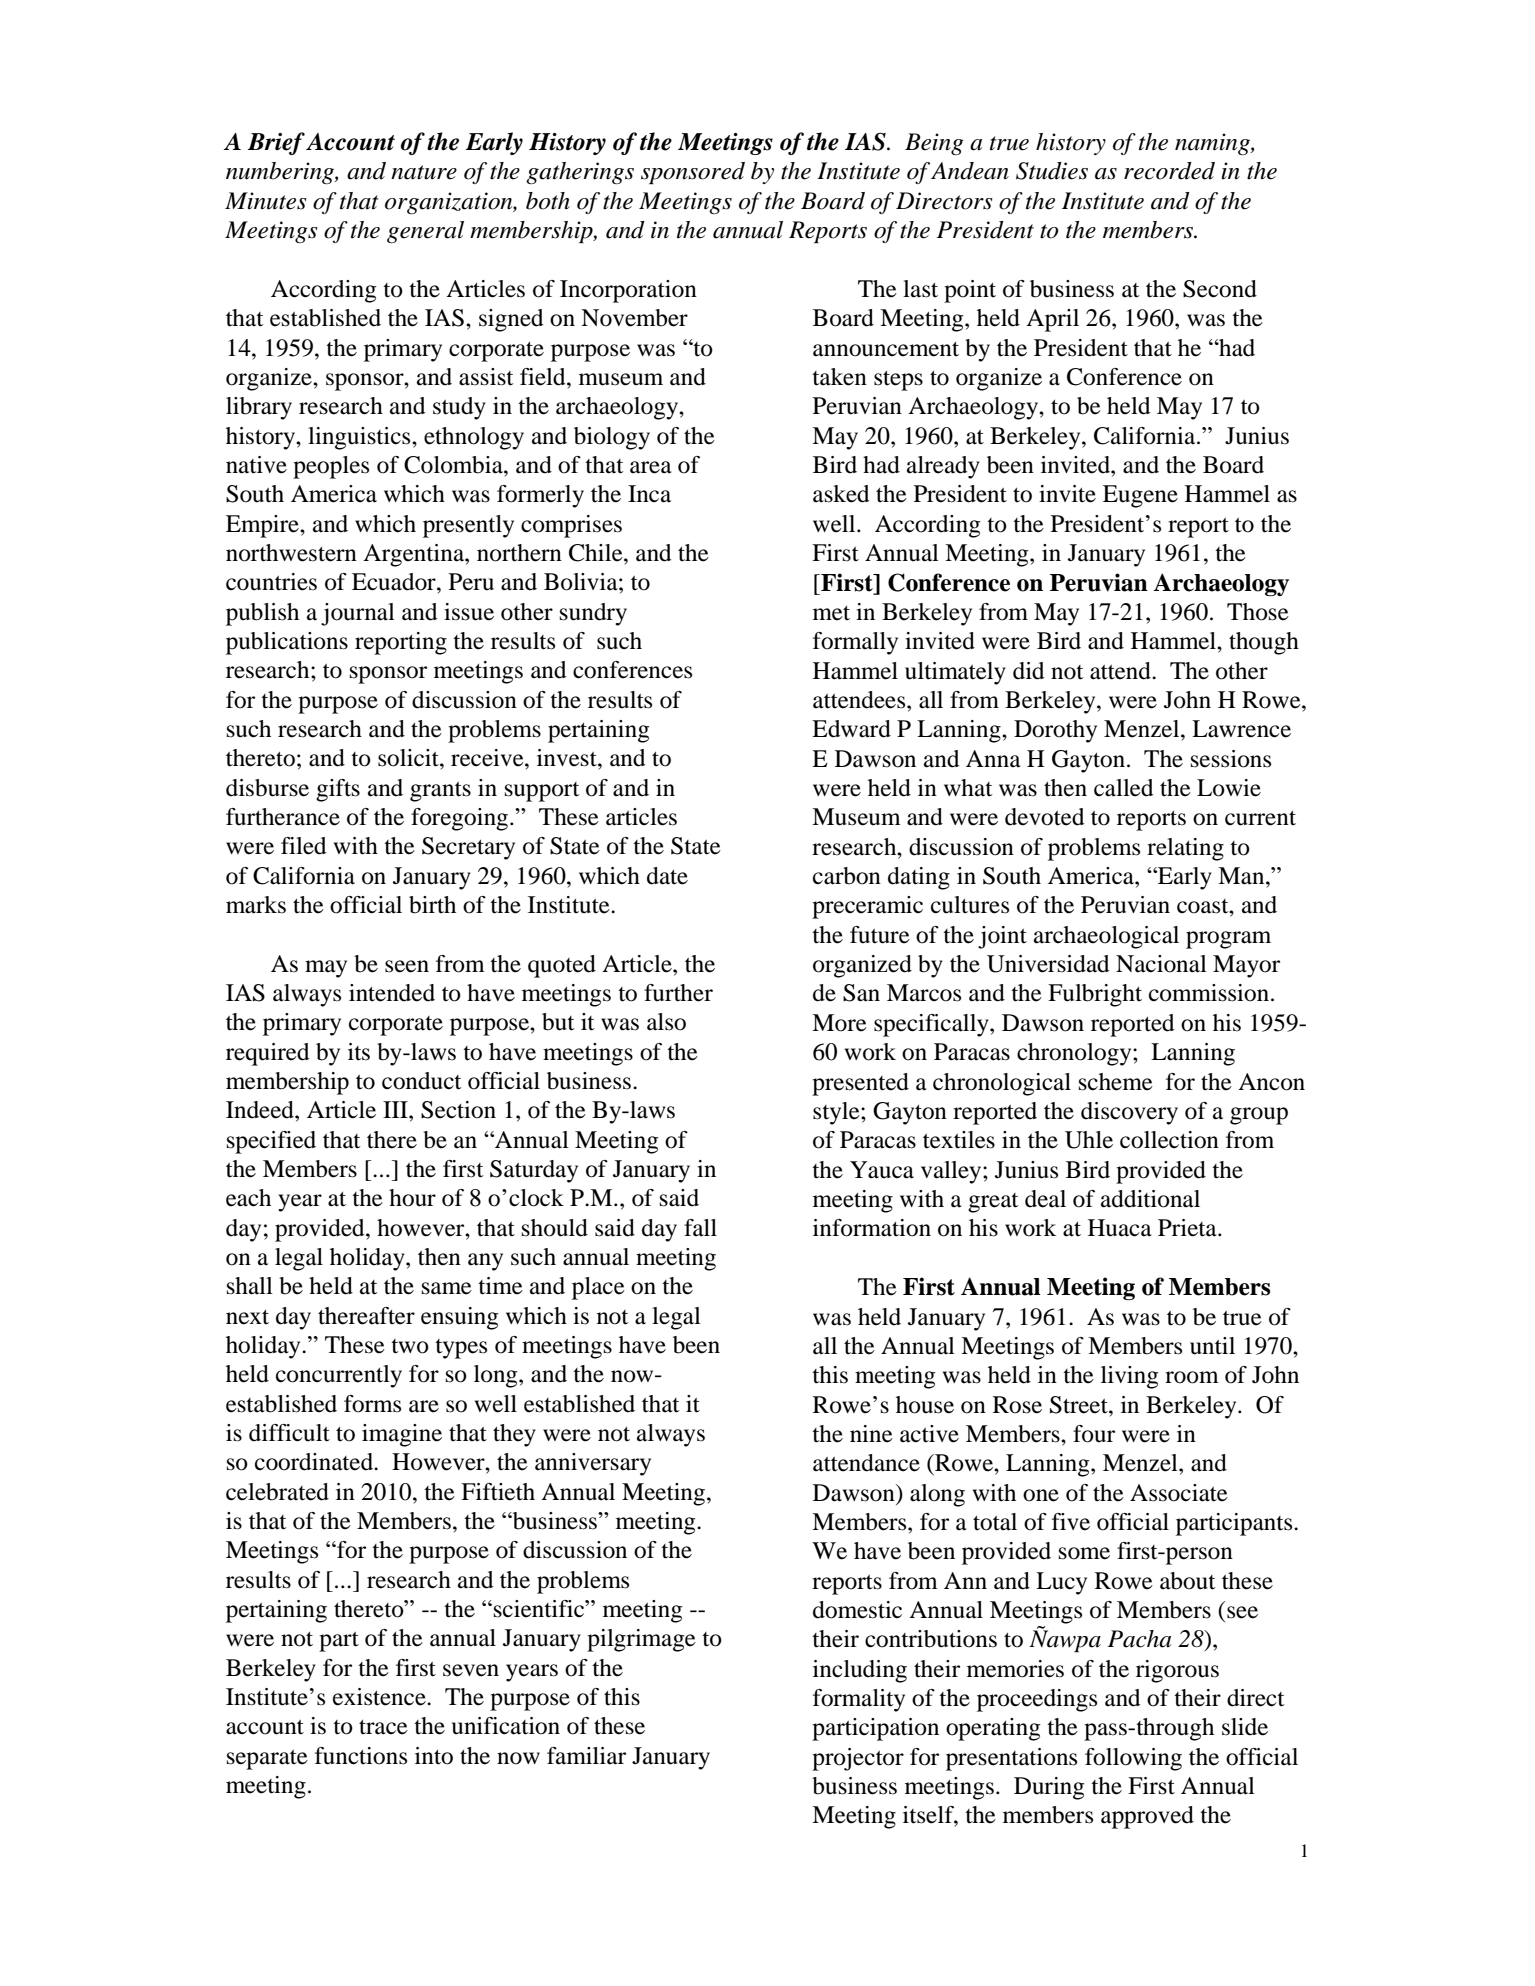  What do you see at coordinates (628, 291) in the screenshot?
I see `Incorporation` at bounding box center [628, 291].
